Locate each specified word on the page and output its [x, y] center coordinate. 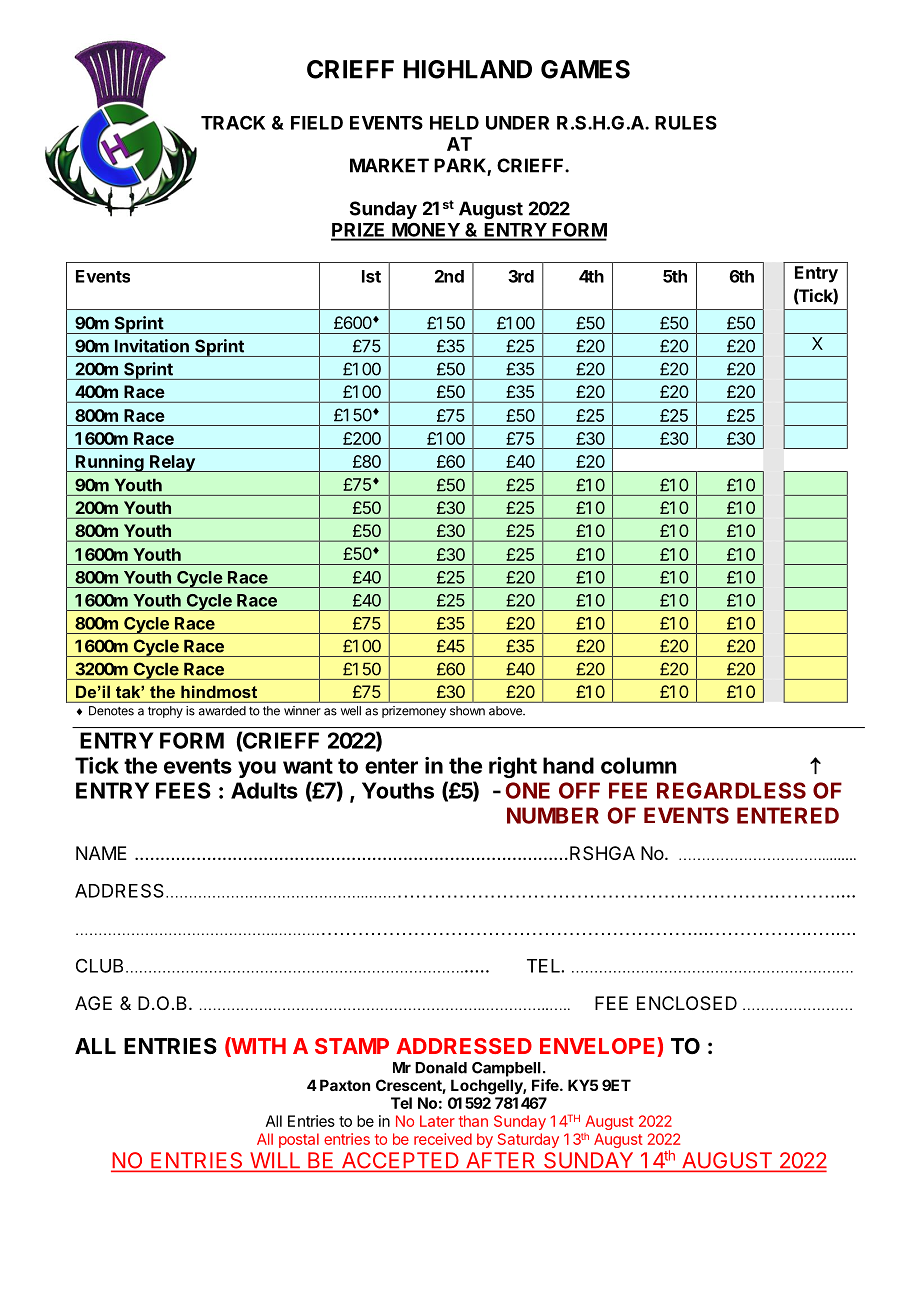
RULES [686, 122]
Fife [546, 1085]
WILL [275, 1161]
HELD [454, 123]
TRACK [233, 122]
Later [437, 1121]
